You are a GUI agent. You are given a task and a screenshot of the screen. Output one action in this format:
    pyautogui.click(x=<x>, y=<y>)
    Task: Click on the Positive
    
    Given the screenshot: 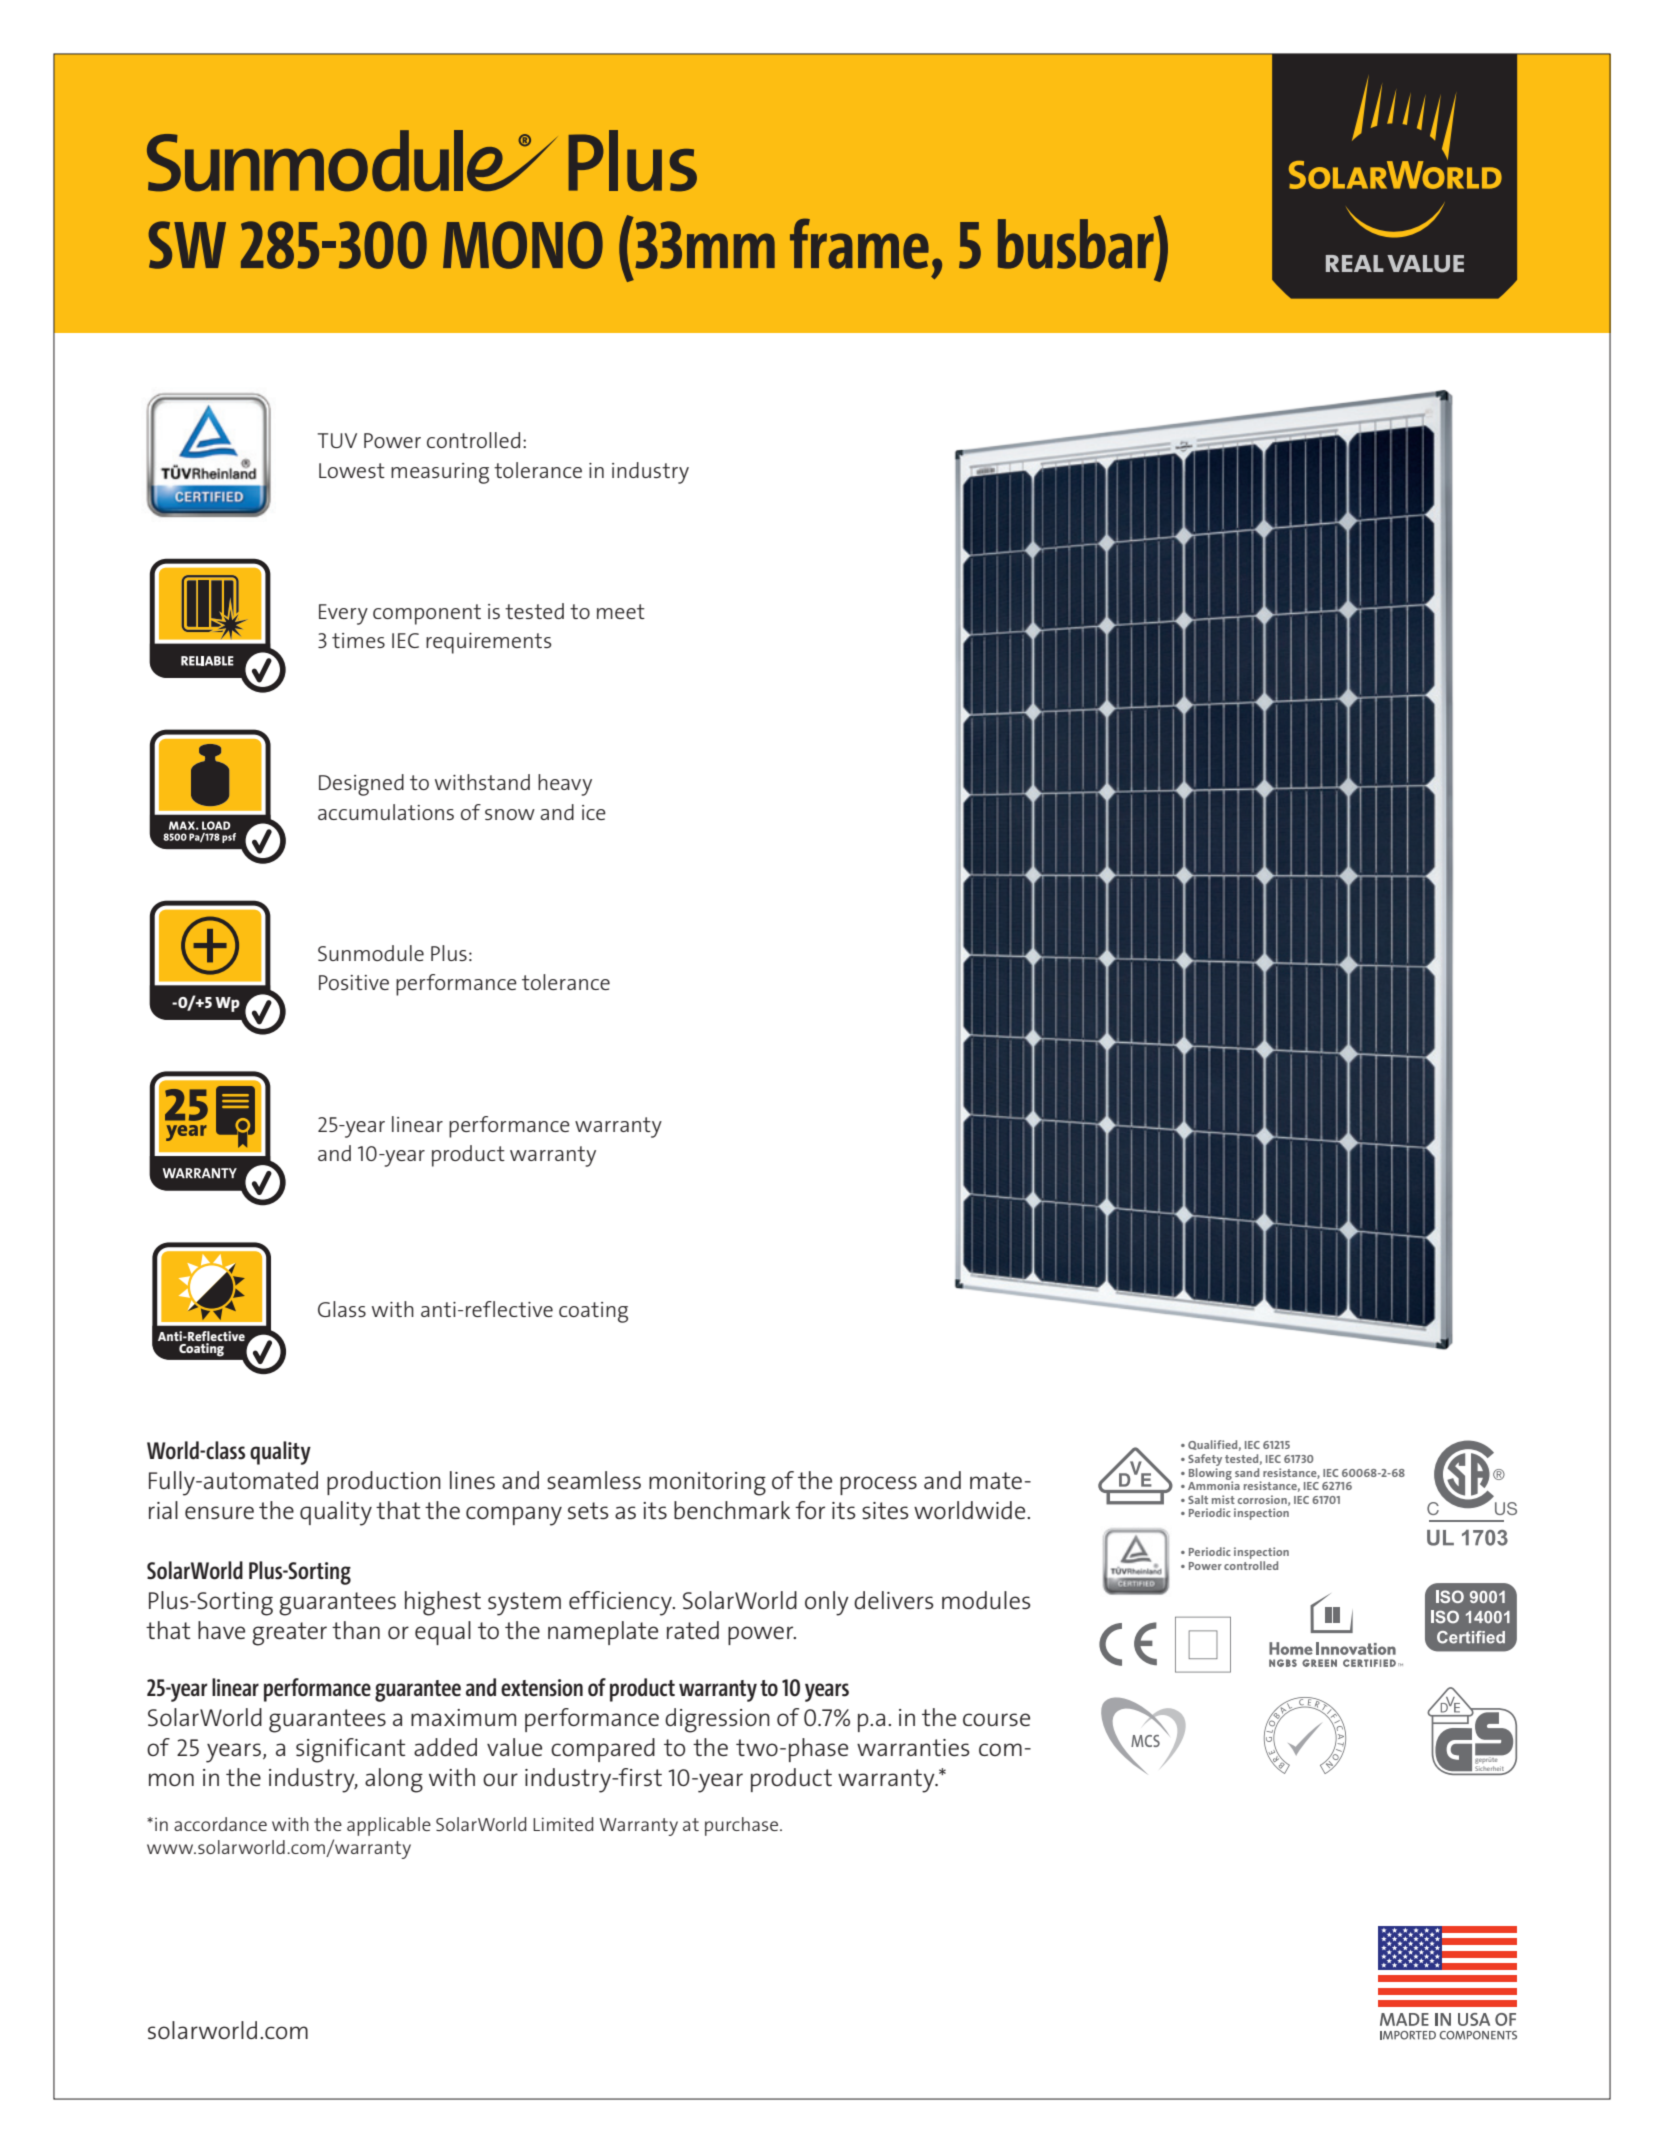 What is the action you would take?
    pyautogui.click(x=354, y=982)
